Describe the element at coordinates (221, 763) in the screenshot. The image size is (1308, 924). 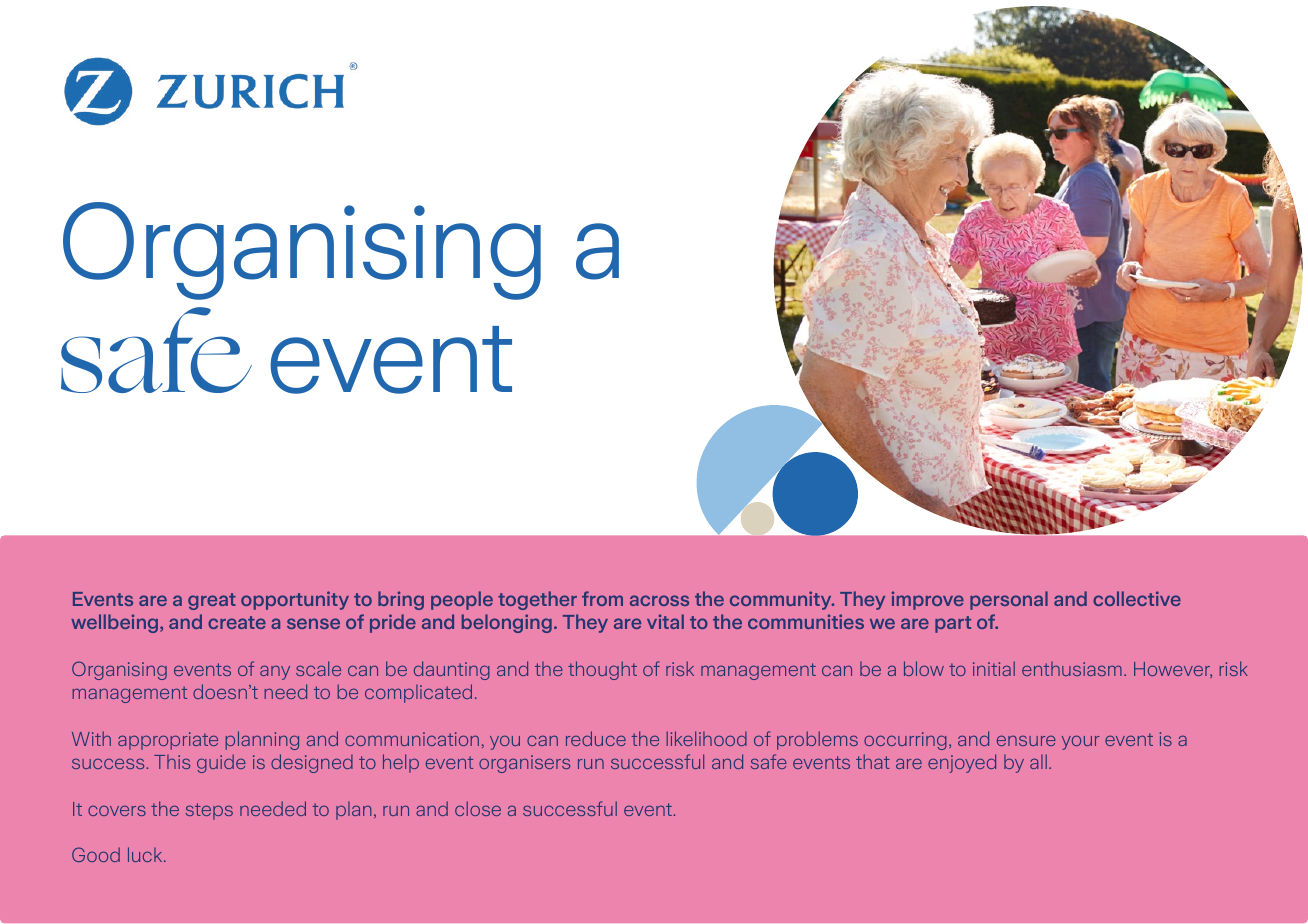
I see `guide` at that location.
